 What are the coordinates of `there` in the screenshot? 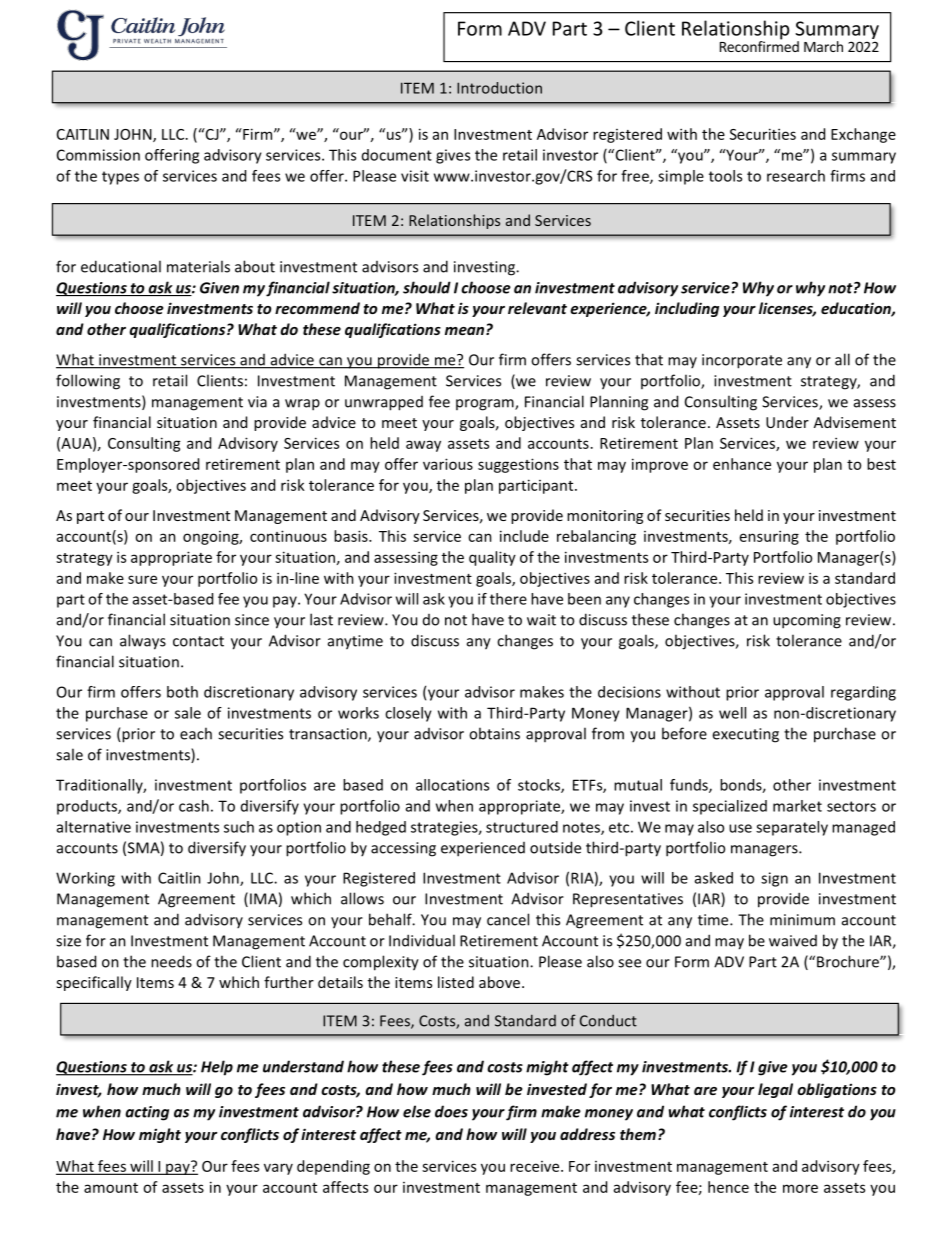 It's located at (508, 599).
